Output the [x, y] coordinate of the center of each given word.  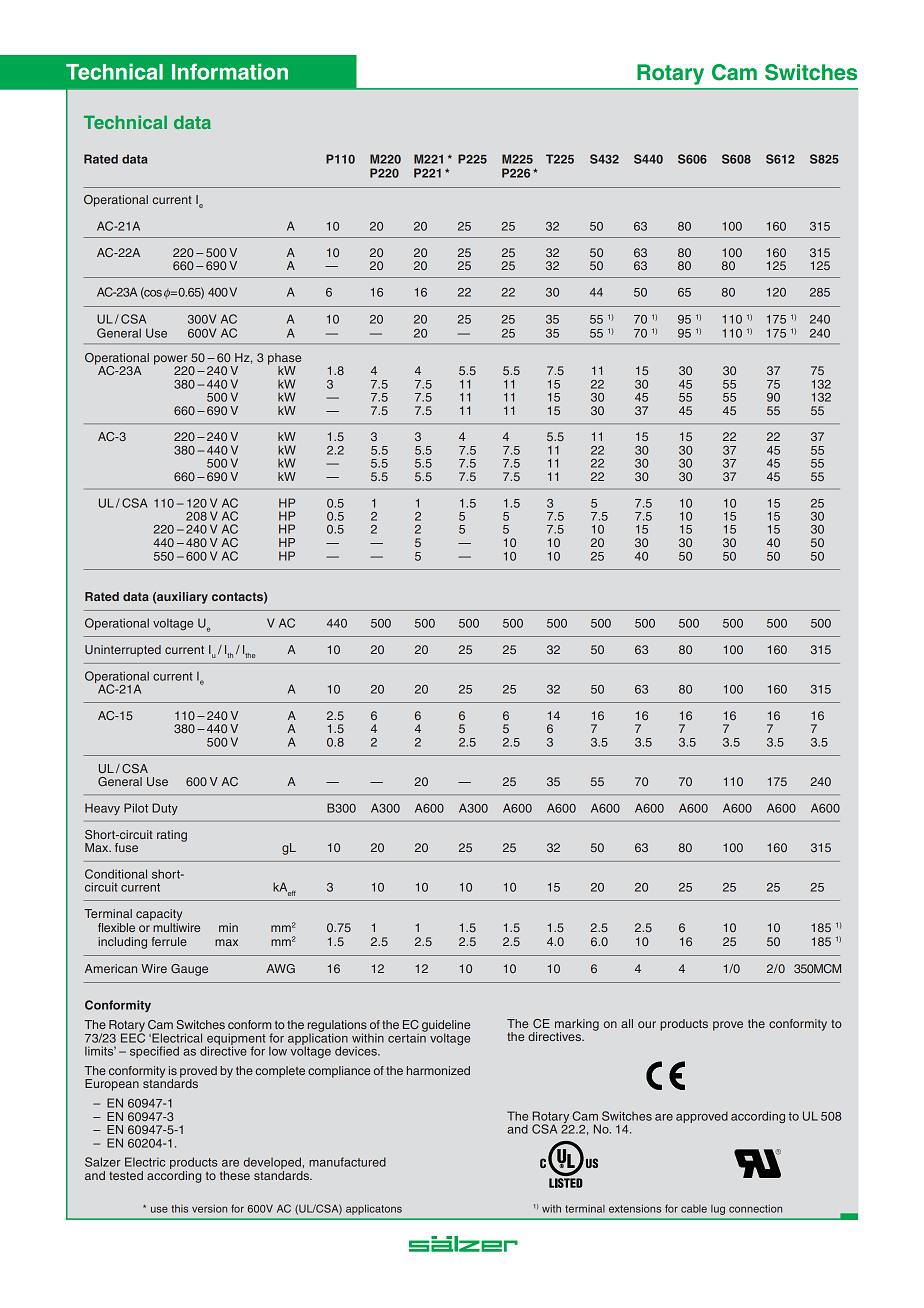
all [627, 1023]
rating [172, 836]
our [647, 1024]
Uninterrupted [123, 651]
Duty [165, 809]
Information [230, 71]
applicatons [374, 1209]
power [170, 361]
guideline [446, 1027]
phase [284, 360]
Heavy [102, 809]
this [179, 1209]
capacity [159, 915]
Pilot [136, 808]
